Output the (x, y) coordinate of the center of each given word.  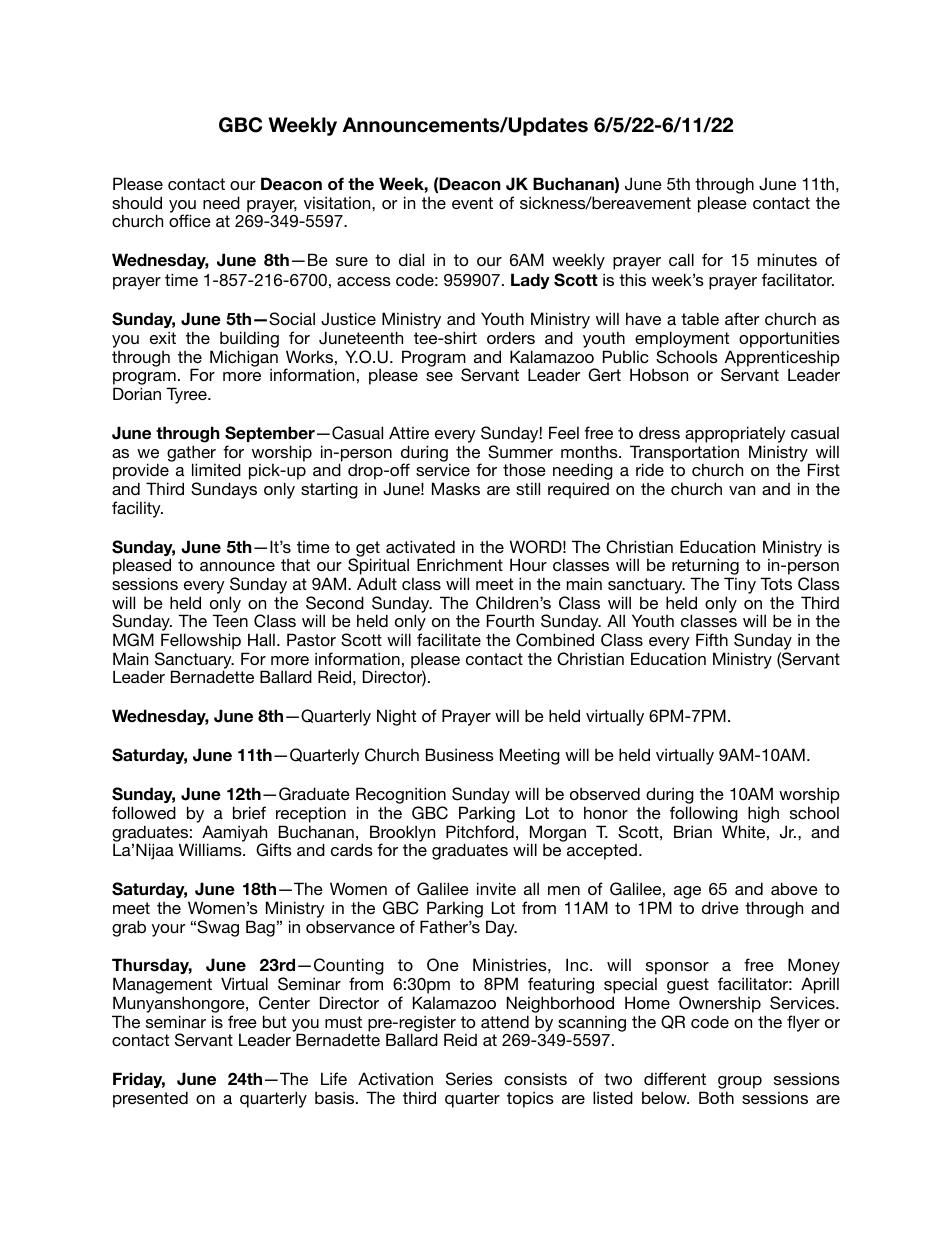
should (137, 202)
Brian (693, 831)
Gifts (274, 850)
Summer (520, 452)
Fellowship (201, 641)
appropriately (735, 434)
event (472, 203)
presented (150, 1099)
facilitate (449, 639)
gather (191, 454)
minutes (787, 259)
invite (496, 888)
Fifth (712, 639)
